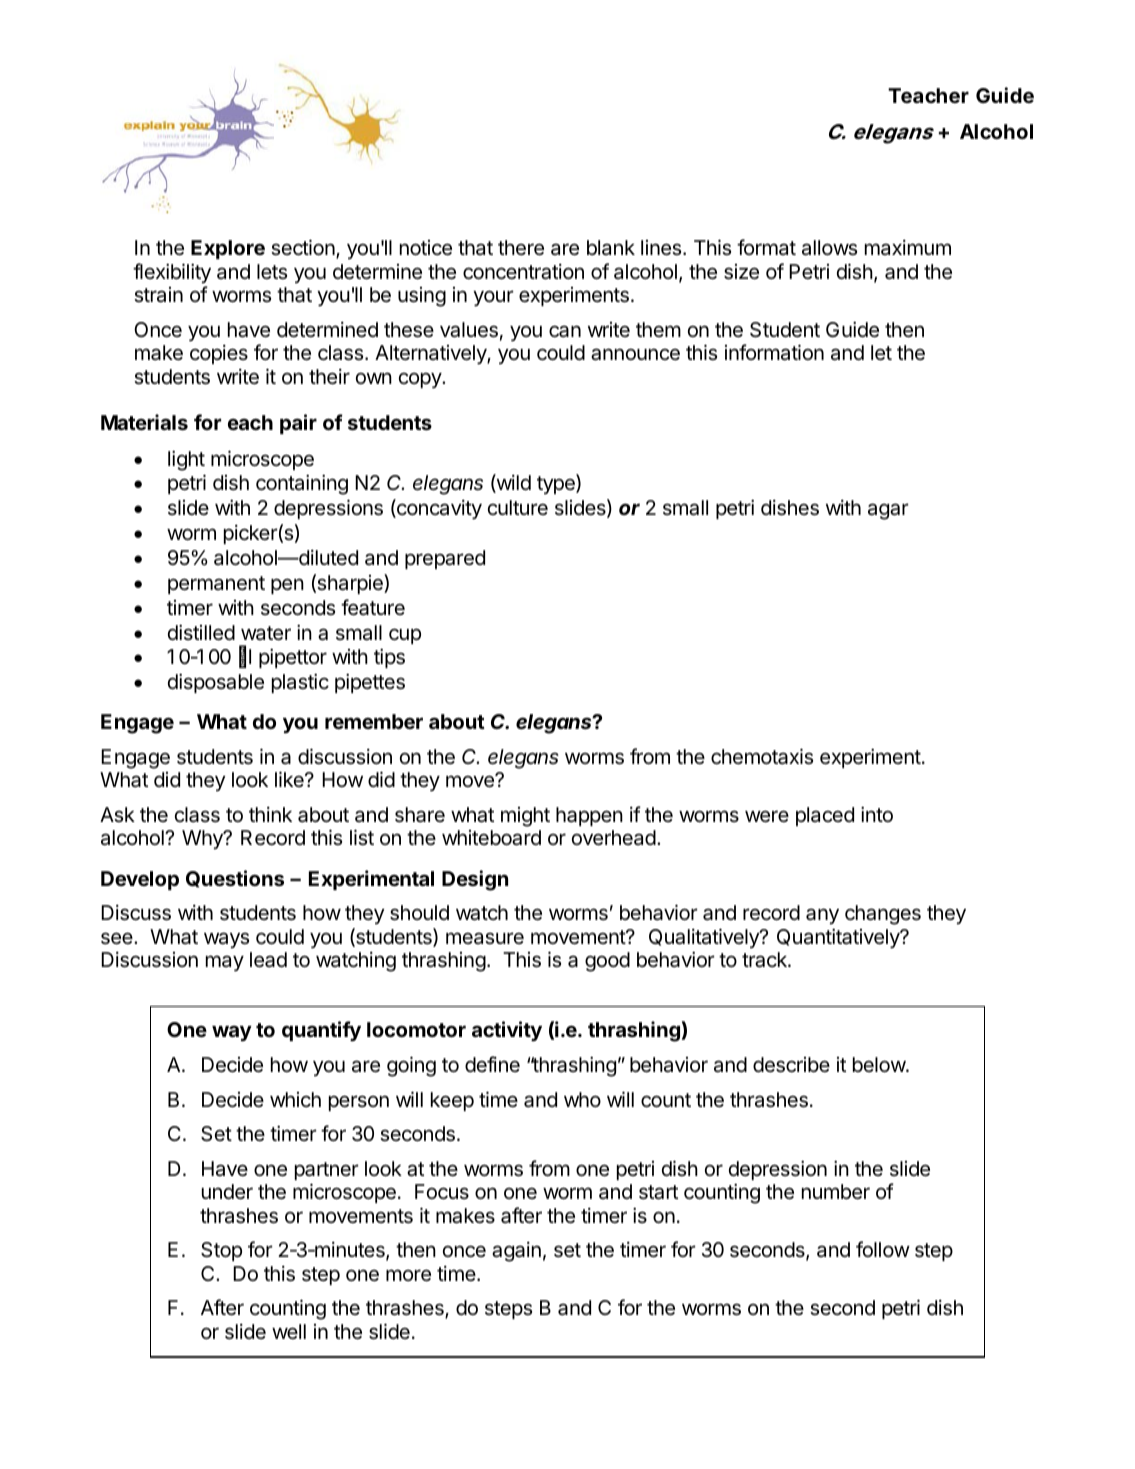 Image resolution: width=1135 pixels, height=1469 pixels. What do you see at coordinates (270, 814) in the document?
I see `think` at bounding box center [270, 814].
